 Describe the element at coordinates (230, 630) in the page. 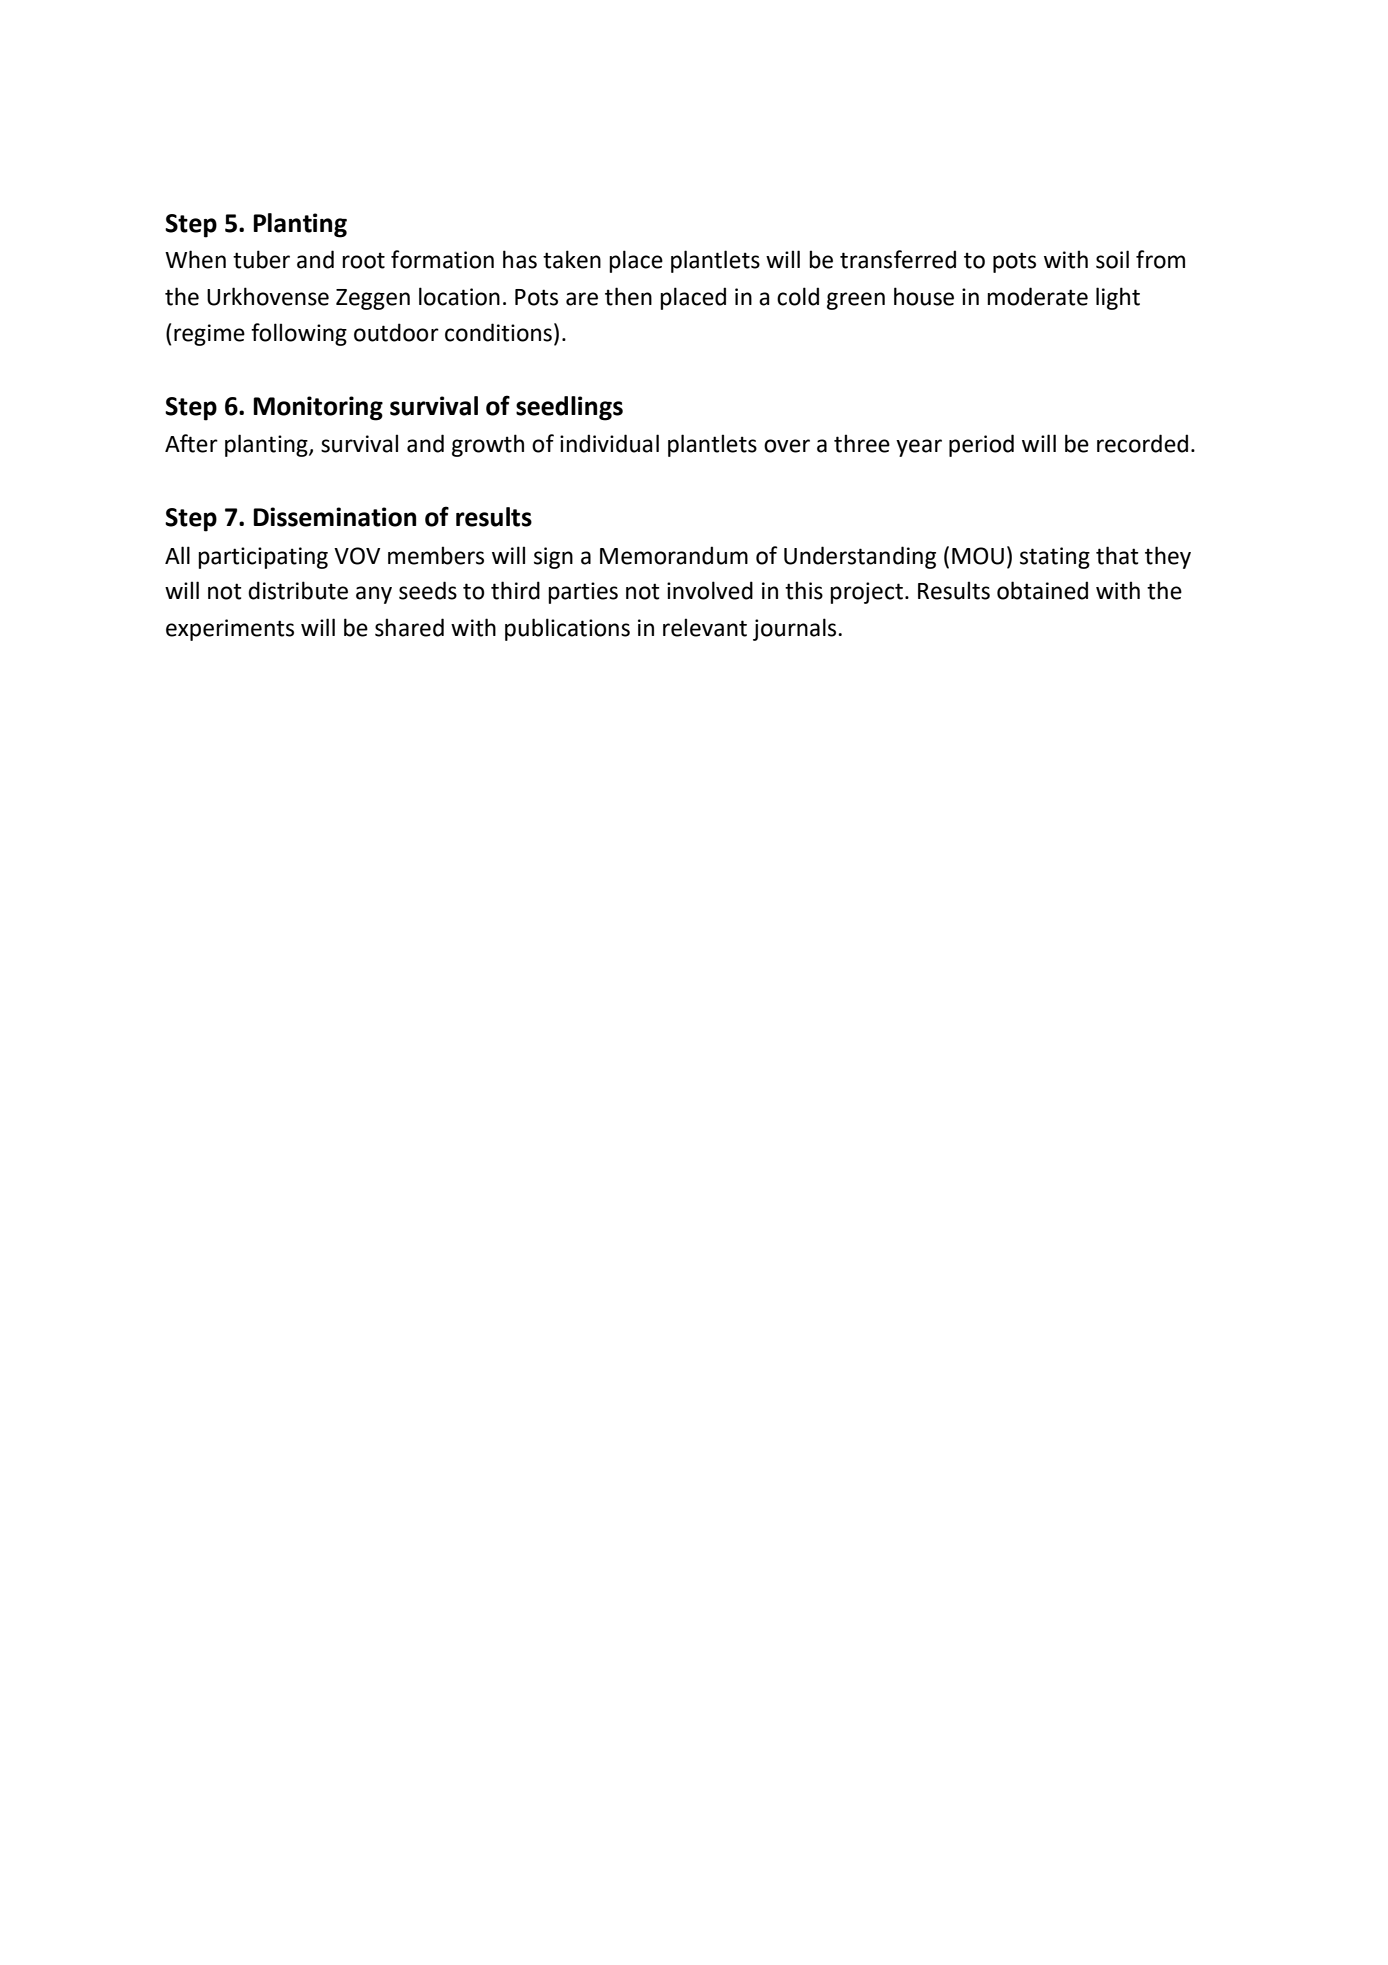

I see `experiments` at that location.
